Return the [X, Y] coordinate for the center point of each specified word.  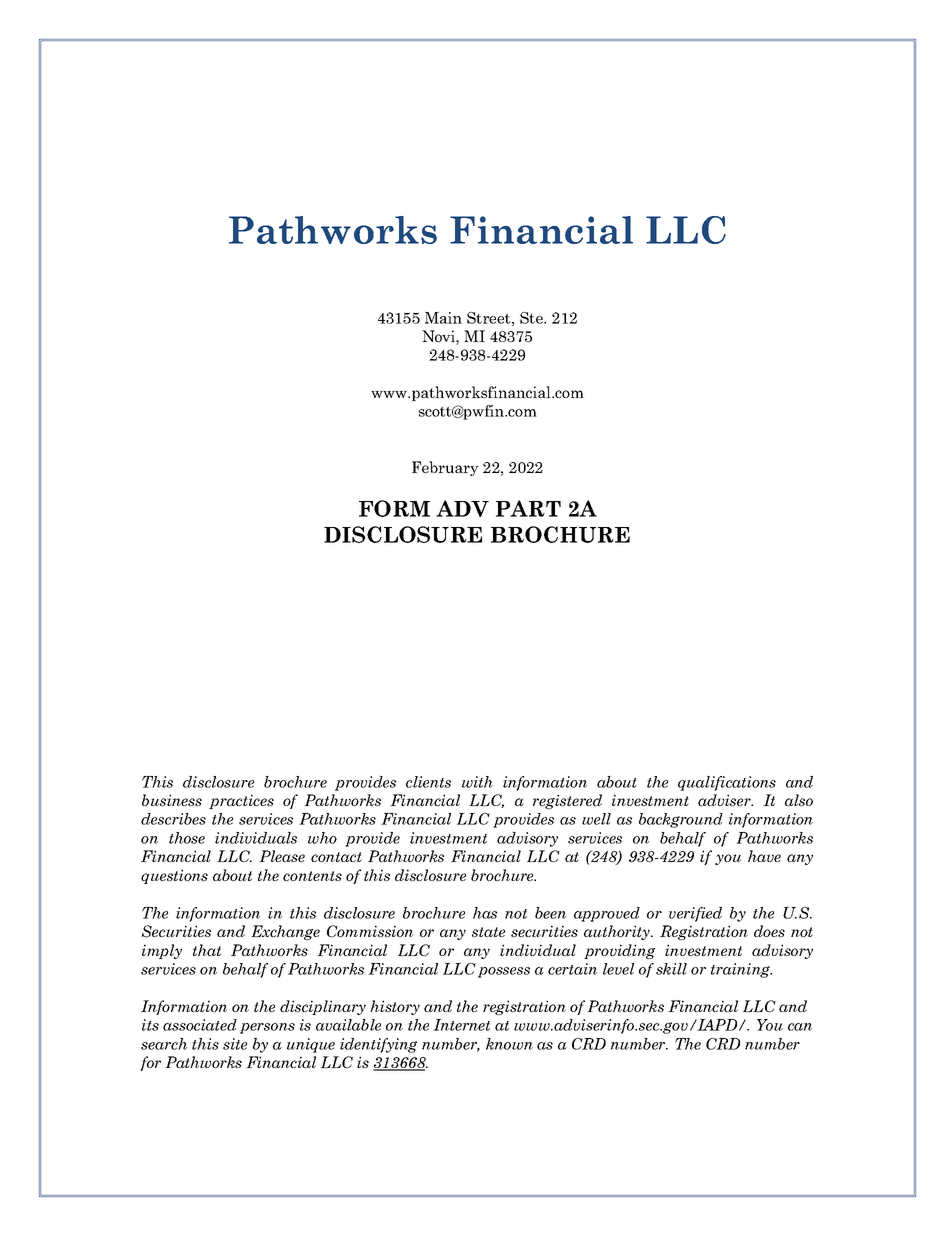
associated [200, 1025]
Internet [461, 1025]
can [800, 1027]
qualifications [727, 783]
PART [528, 508]
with [477, 782]
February [445, 468]
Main [443, 318]
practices [241, 801]
